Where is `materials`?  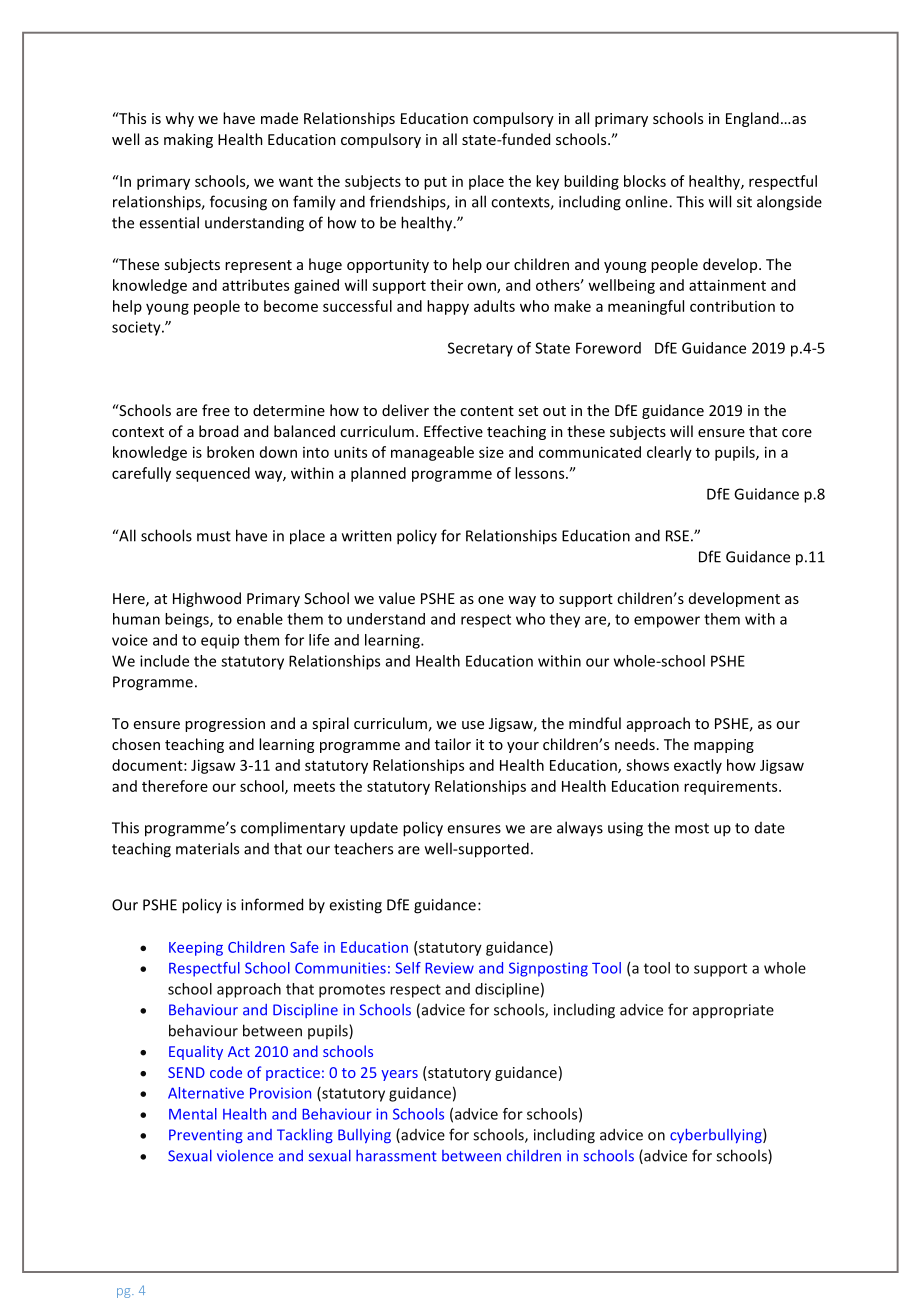
materials is located at coordinates (207, 848).
